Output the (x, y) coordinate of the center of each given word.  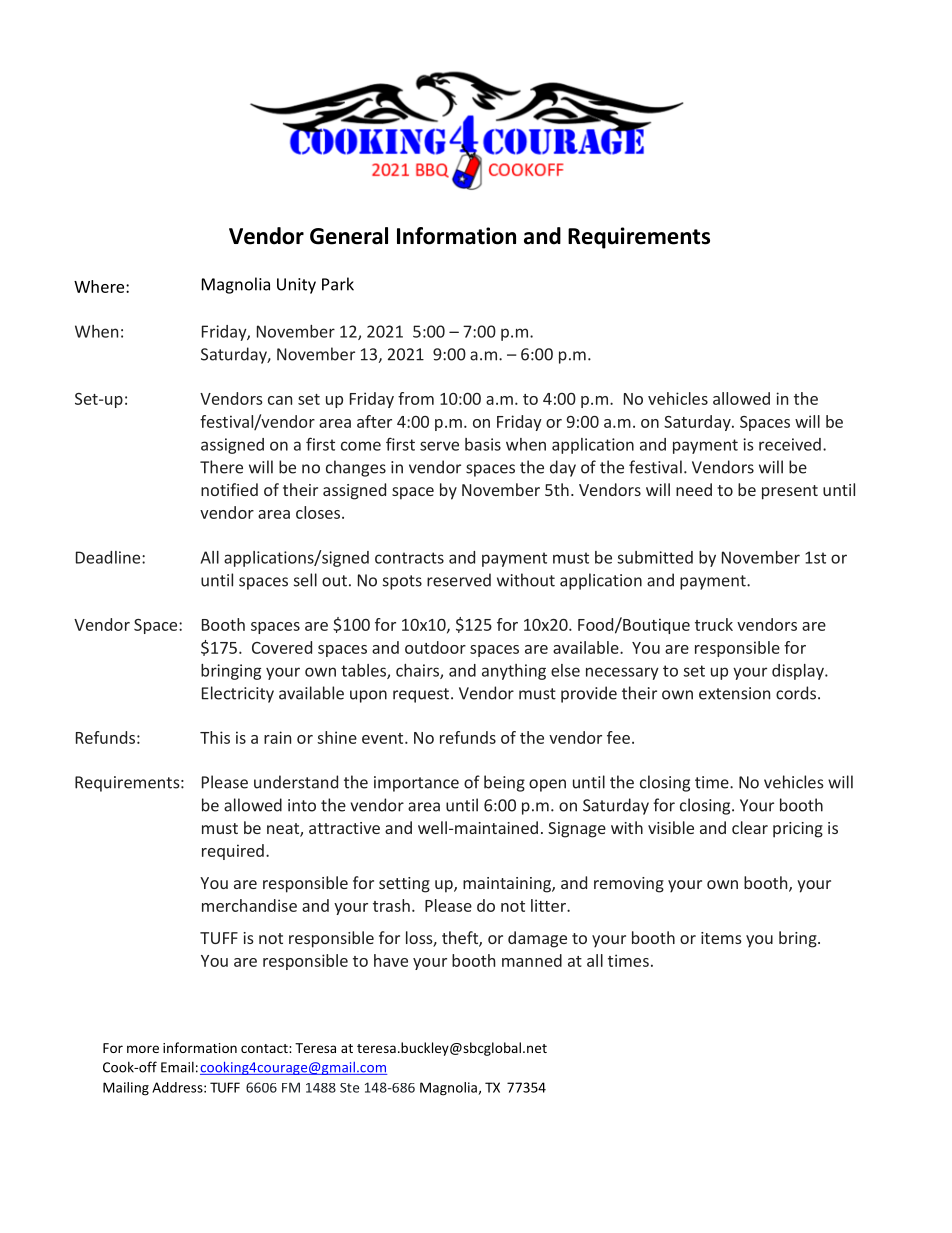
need (694, 489)
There (221, 467)
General (349, 236)
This (215, 737)
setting (404, 885)
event (384, 738)
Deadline (109, 557)
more (143, 1049)
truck (714, 624)
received (790, 444)
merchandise (249, 905)
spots (402, 582)
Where (100, 286)
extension (734, 693)
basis (483, 444)
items (721, 938)
